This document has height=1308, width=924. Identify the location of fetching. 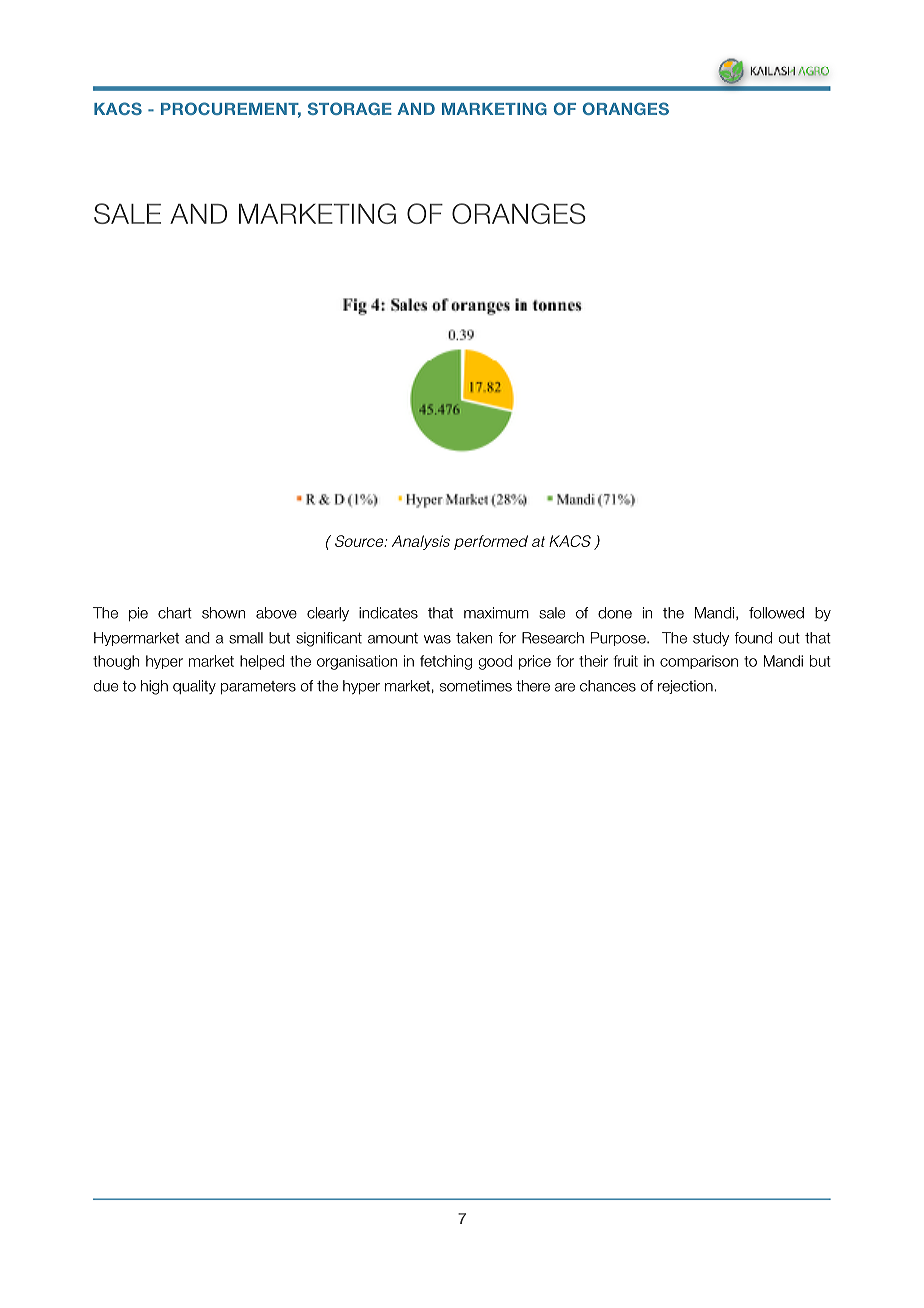
(446, 662).
